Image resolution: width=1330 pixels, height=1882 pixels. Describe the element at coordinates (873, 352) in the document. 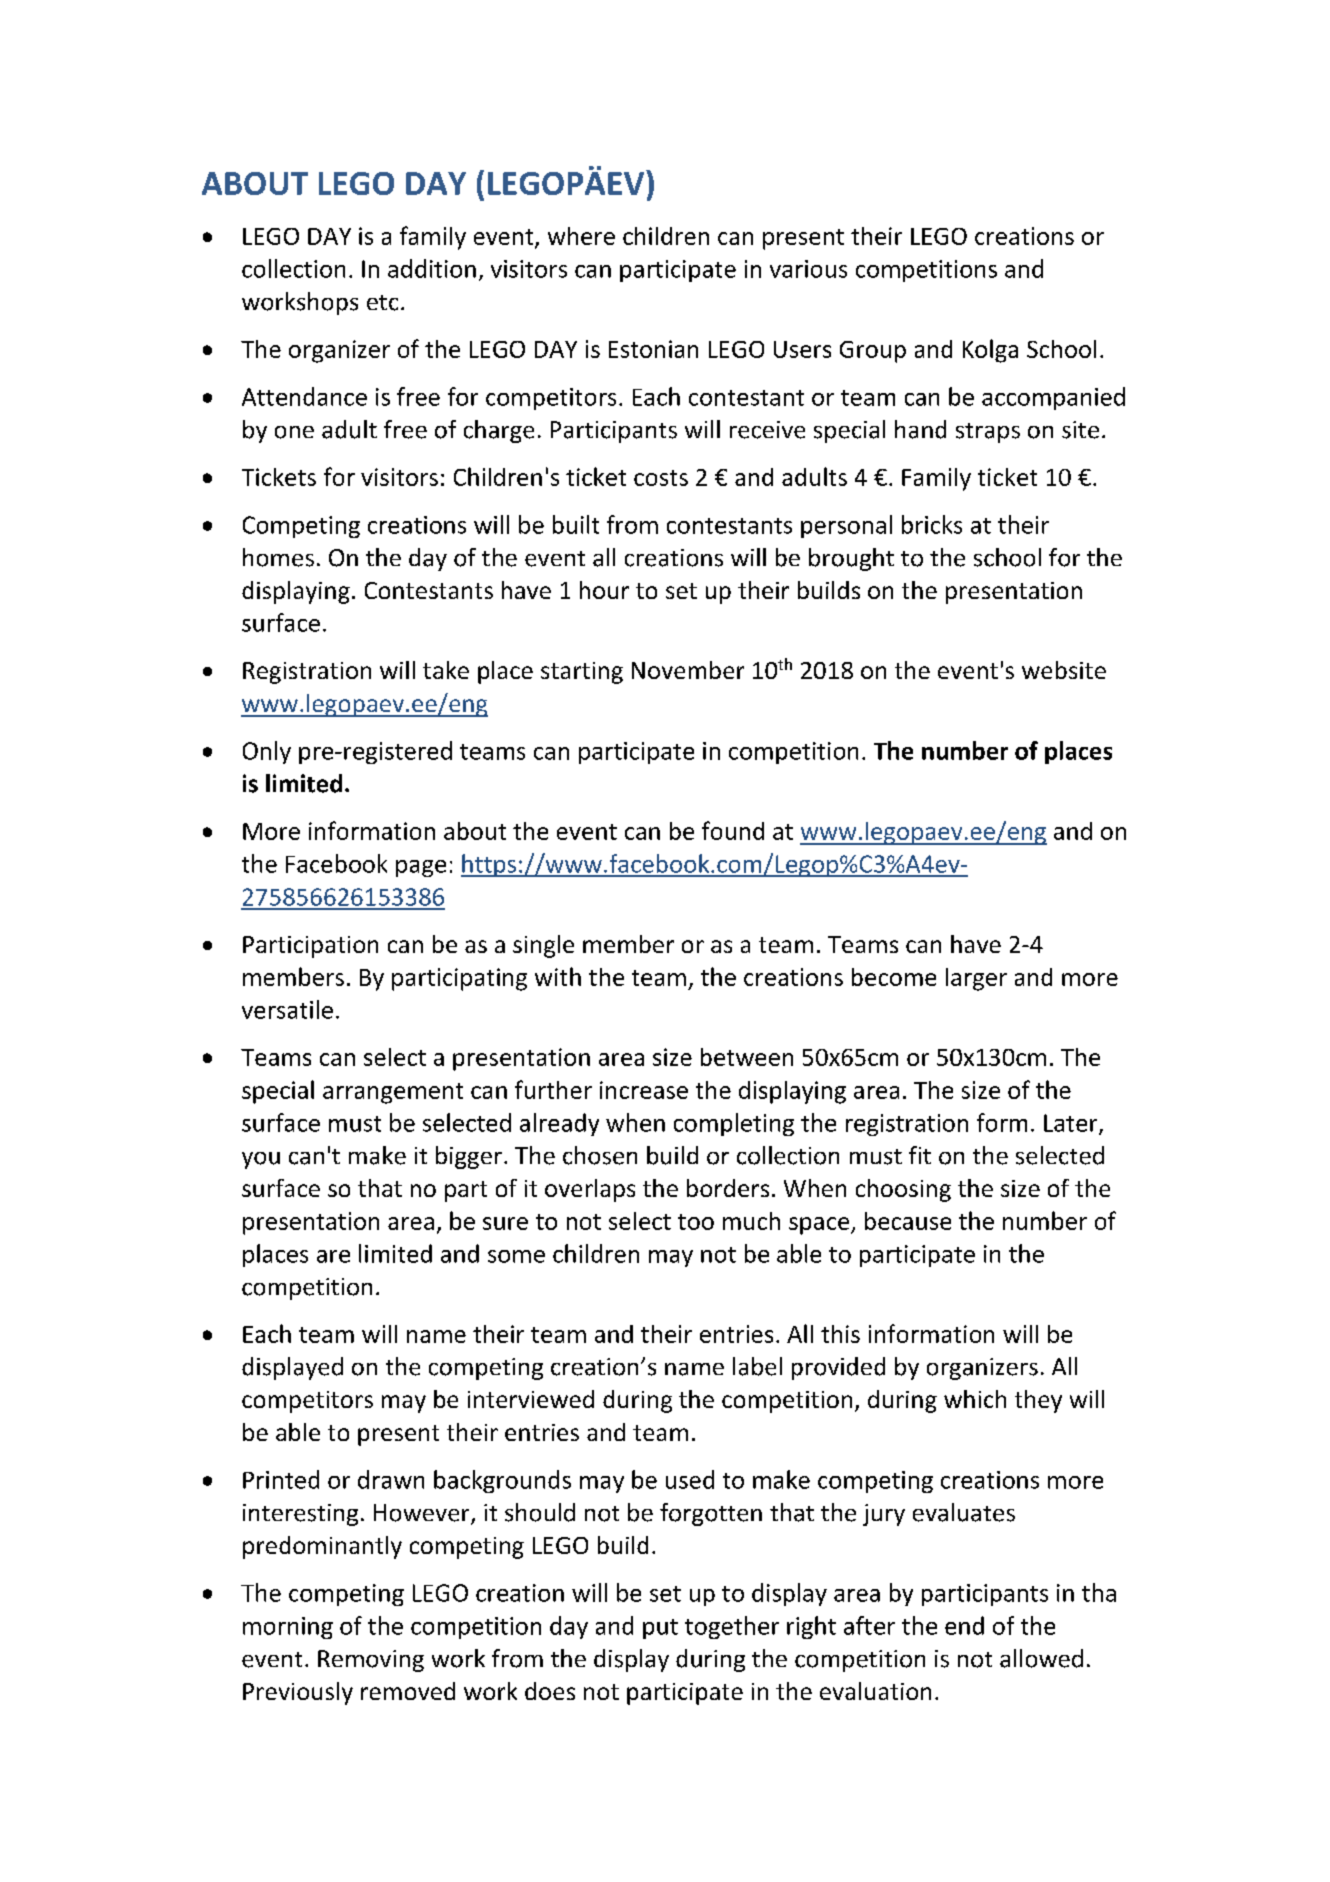

I see `Group` at that location.
